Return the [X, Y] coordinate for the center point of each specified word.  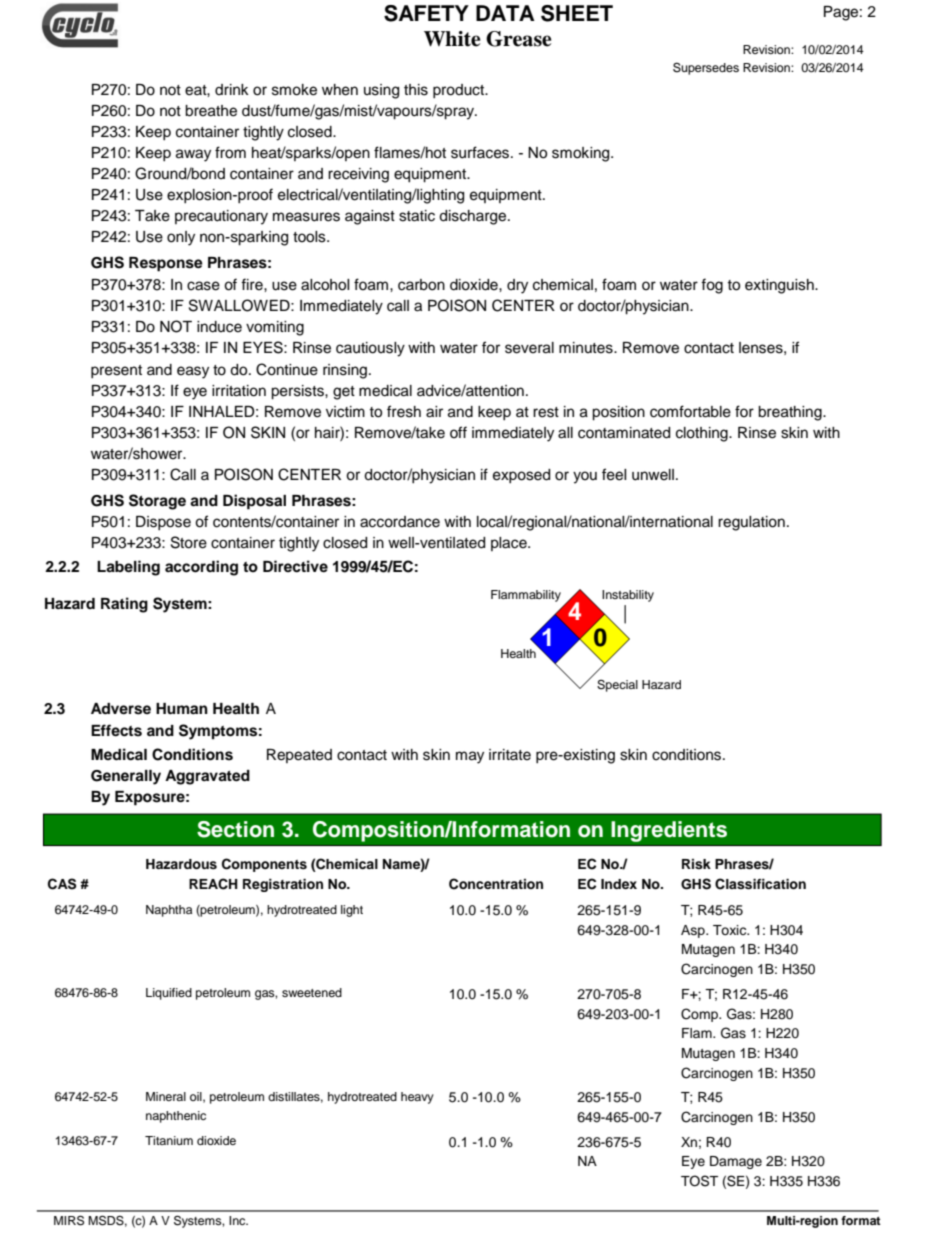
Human [182, 708]
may [470, 757]
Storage [157, 502]
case [203, 286]
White [452, 39]
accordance [400, 522]
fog [712, 286]
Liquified [169, 994]
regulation [751, 523]
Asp [694, 931]
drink [232, 89]
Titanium [169, 1140]
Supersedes [706, 68]
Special [617, 686]
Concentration [496, 884]
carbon [421, 285]
